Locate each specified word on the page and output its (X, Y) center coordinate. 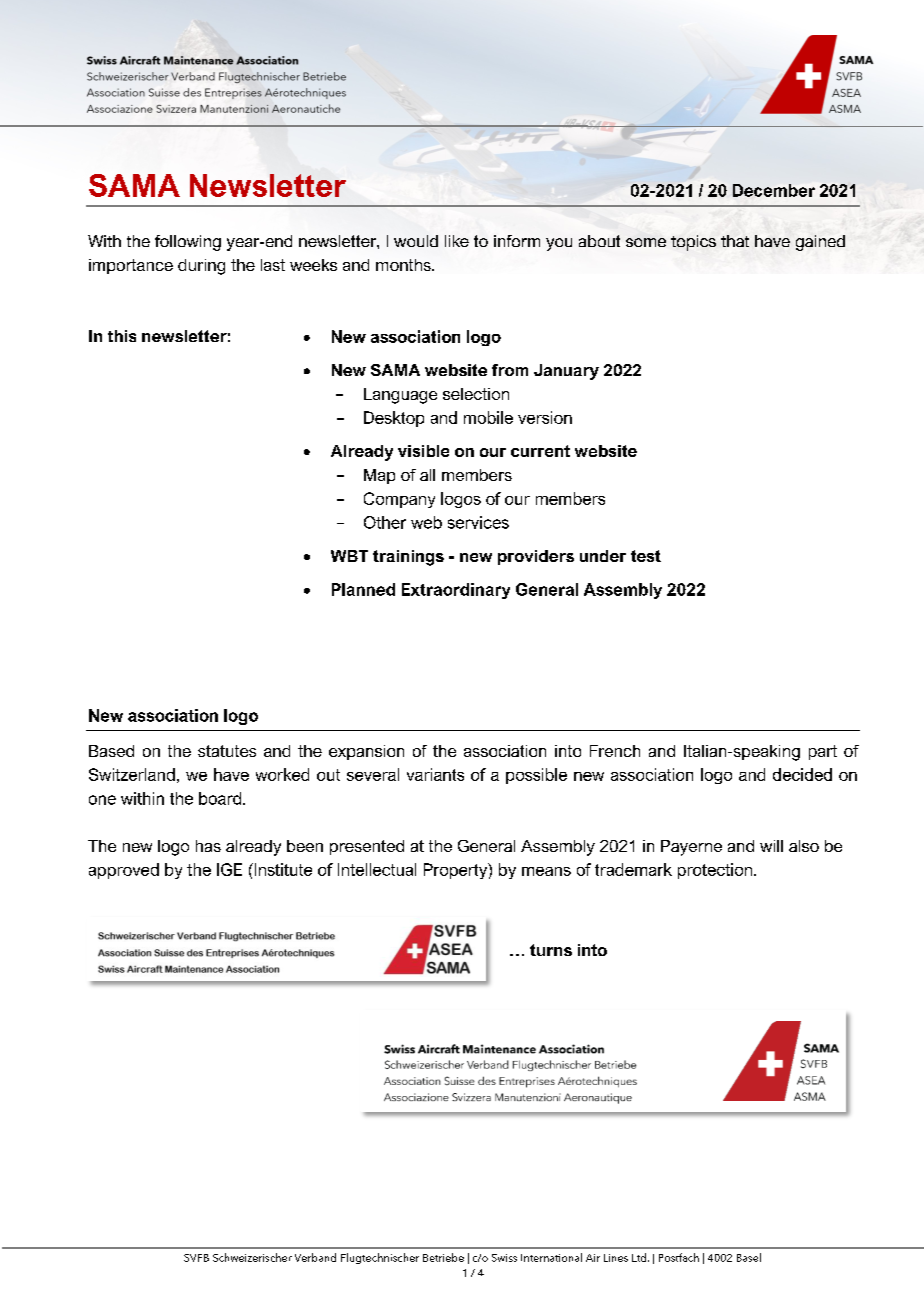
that (735, 241)
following (188, 243)
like (457, 241)
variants (435, 774)
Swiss (504, 1258)
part (823, 752)
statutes (227, 751)
